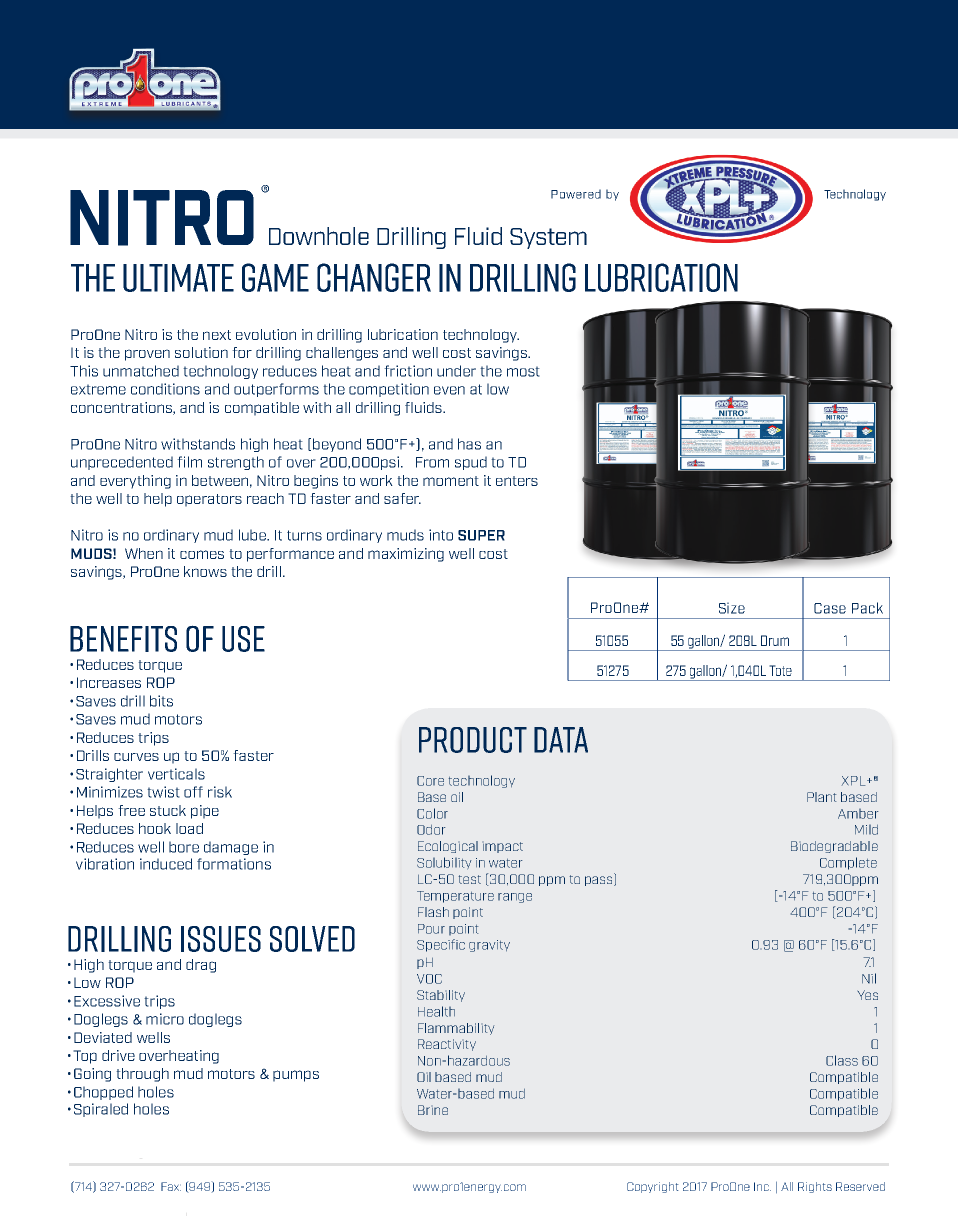 The image size is (958, 1232). I want to click on Product, so click(473, 740).
